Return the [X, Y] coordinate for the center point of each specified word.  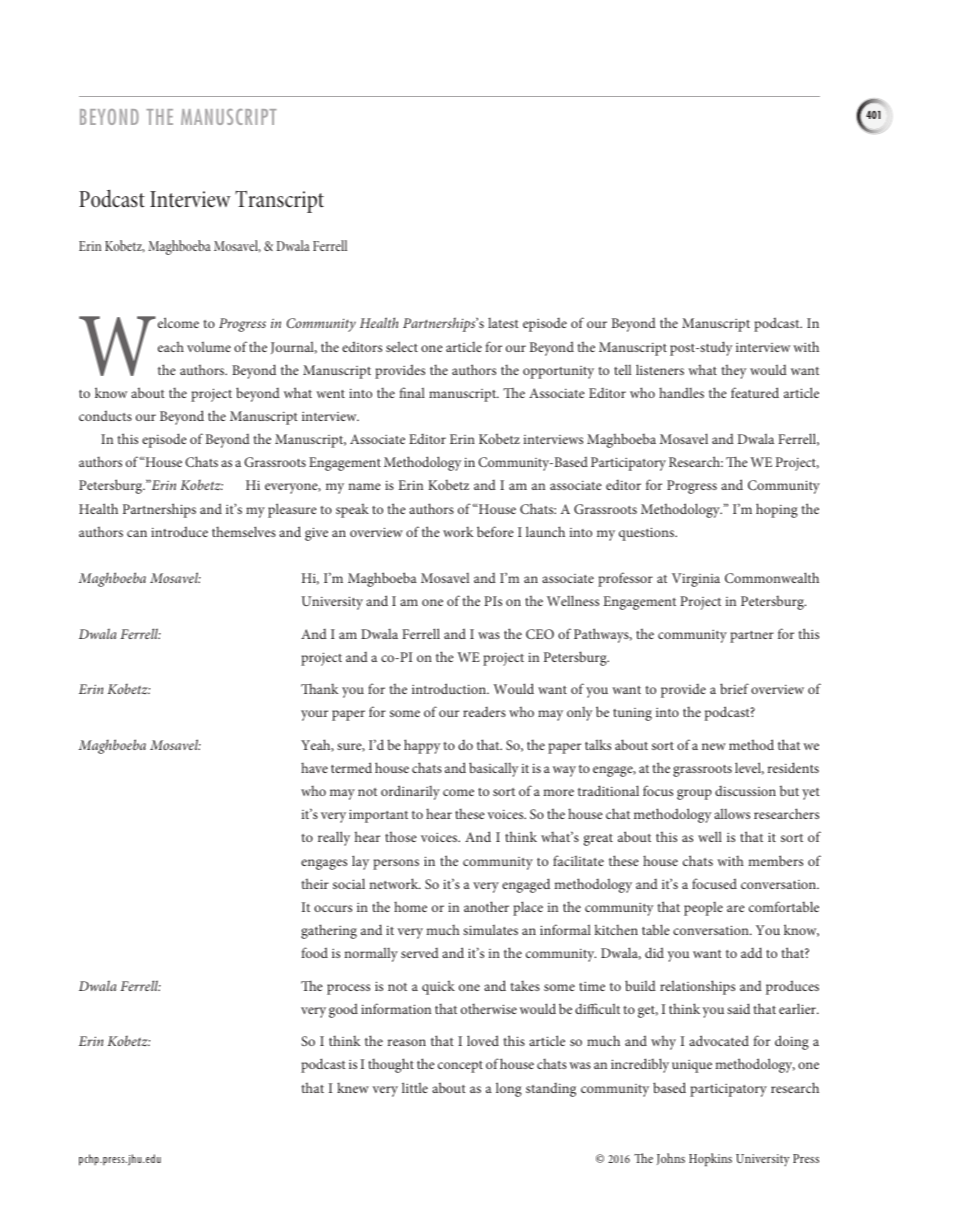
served [420, 953]
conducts [105, 415]
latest [503, 323]
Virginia [696, 580]
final [412, 392]
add [751, 952]
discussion [745, 791]
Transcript [279, 201]
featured [755, 392]
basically [493, 769]
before [495, 531]
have [314, 767]
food [314, 952]
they [733, 371]
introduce [179, 531]
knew [353, 1087]
